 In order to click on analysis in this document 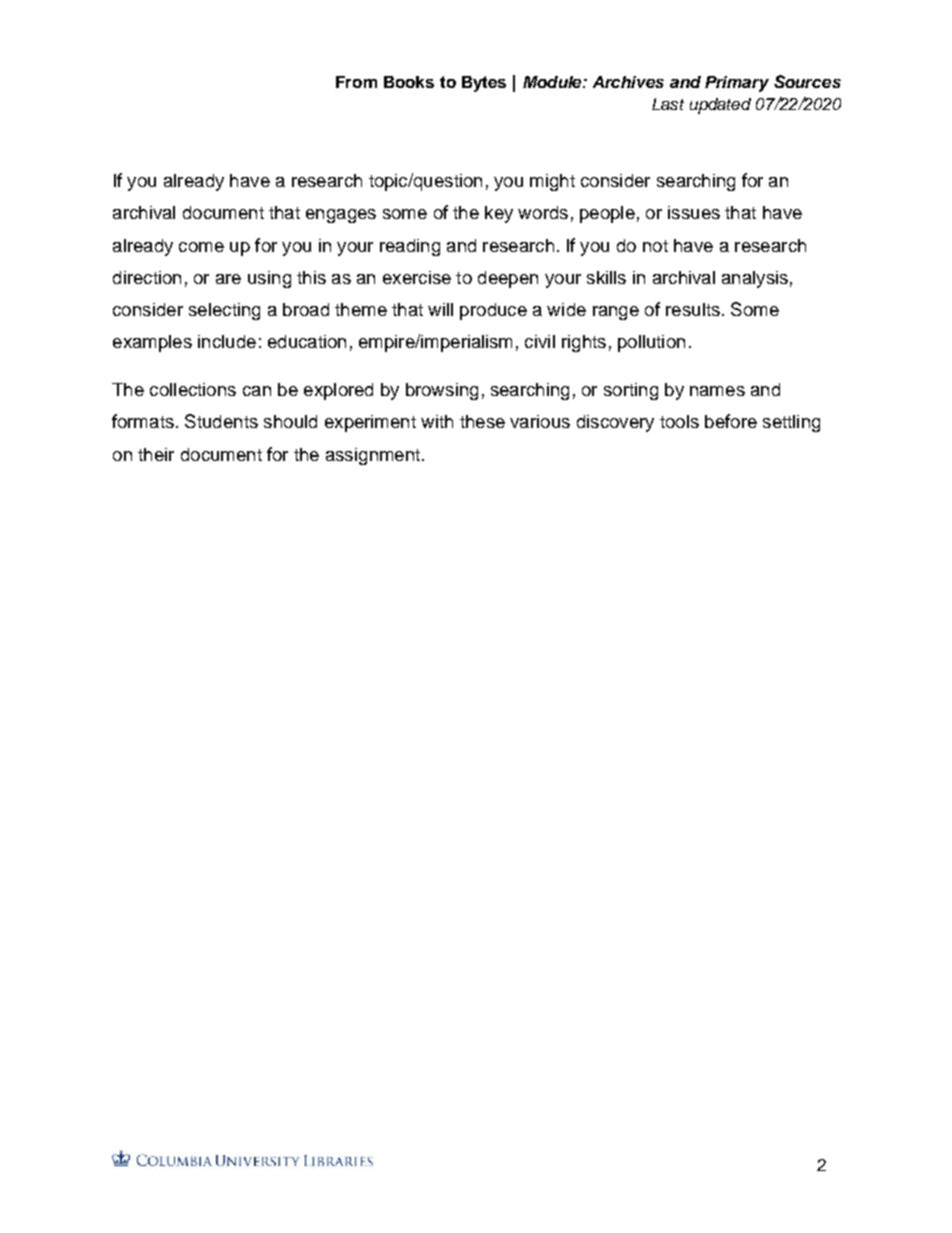, I will do `click(755, 279)`.
